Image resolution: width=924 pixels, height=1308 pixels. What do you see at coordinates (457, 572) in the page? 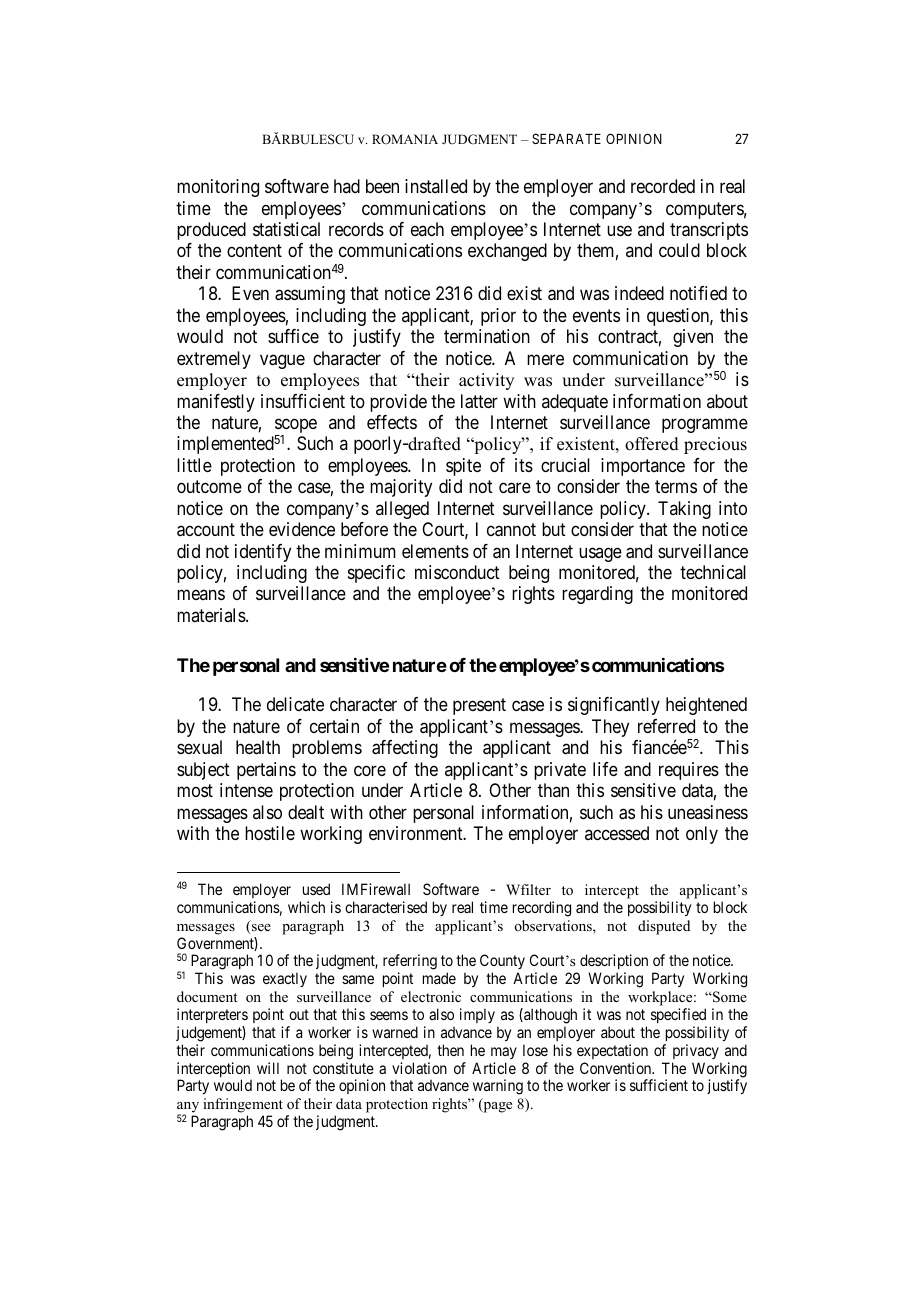
I see `misconduct` at bounding box center [457, 572].
